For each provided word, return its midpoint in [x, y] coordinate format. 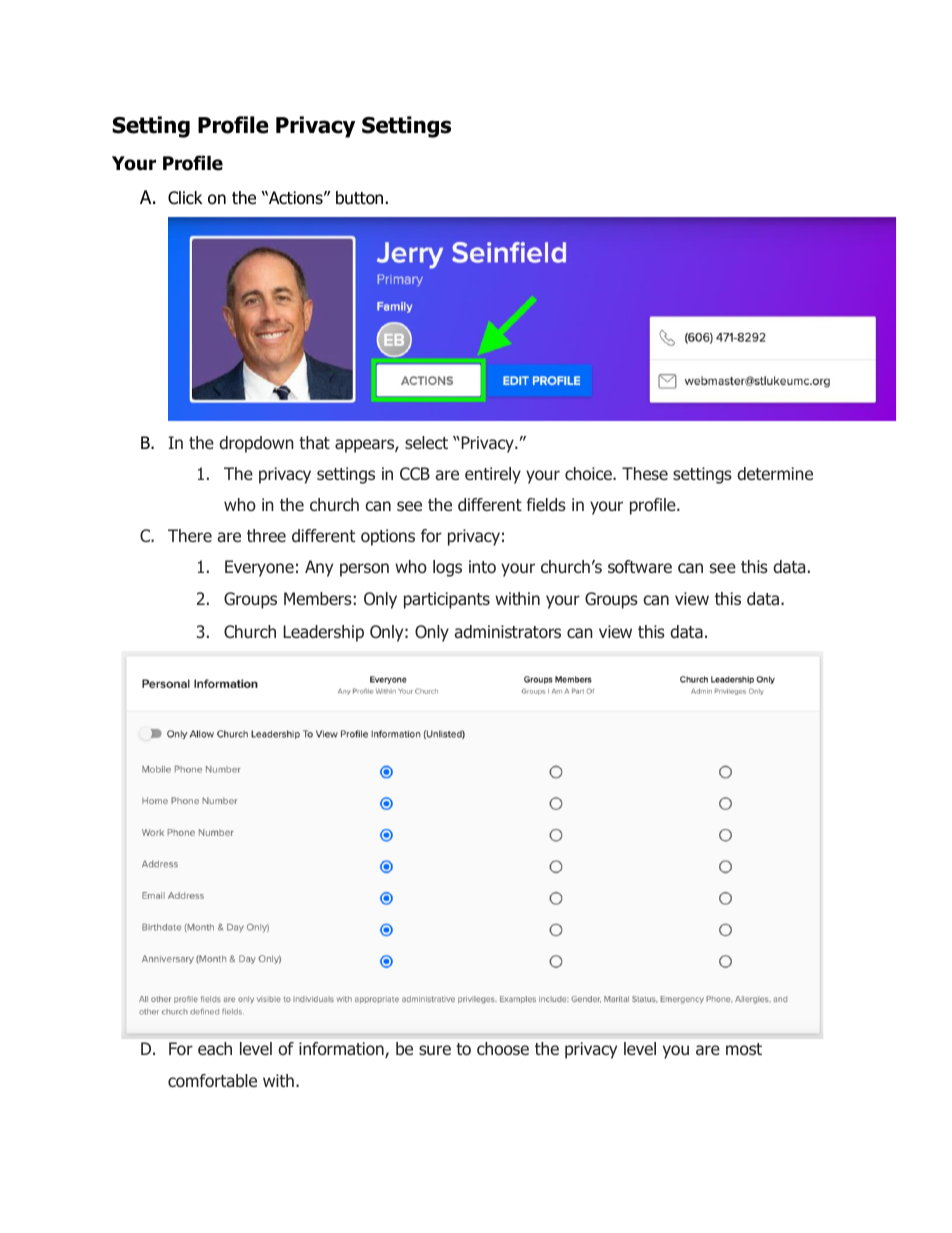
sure [435, 1050]
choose [503, 1049]
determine [775, 474]
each [215, 1049]
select [426, 442]
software [640, 567]
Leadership [323, 633]
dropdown [256, 444]
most [744, 1049]
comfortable [212, 1081]
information [342, 1050]
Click [185, 198]
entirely [493, 475]
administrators [508, 632]
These [645, 473]
